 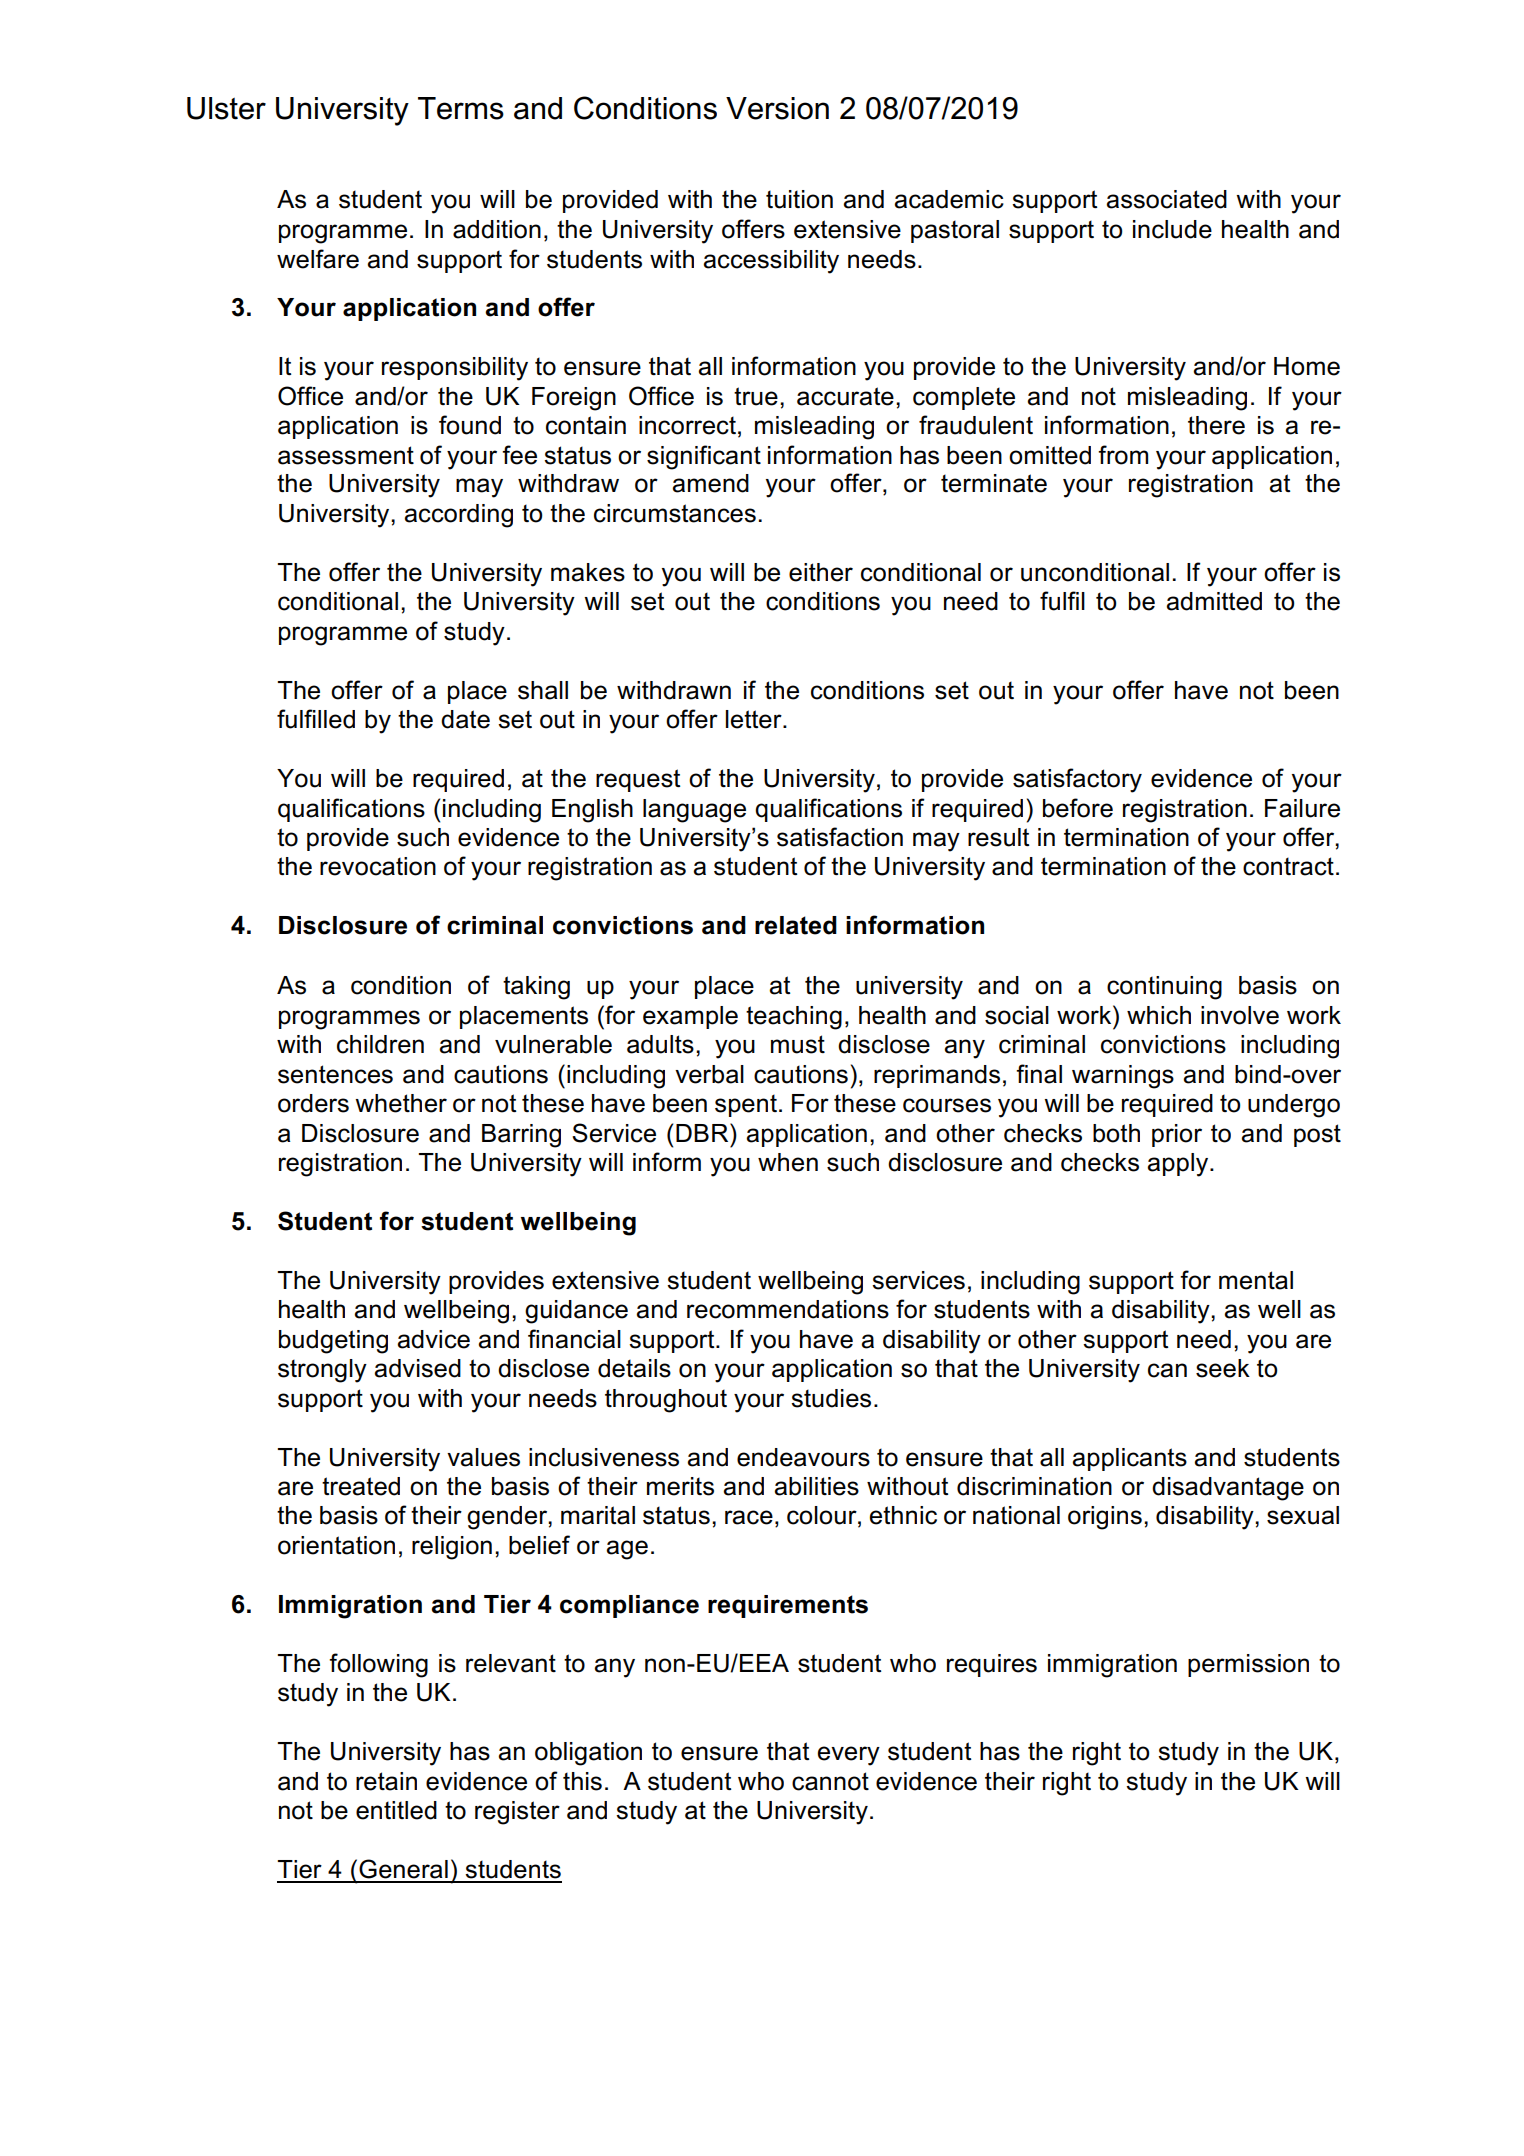 I want to click on revocation, so click(x=378, y=866).
